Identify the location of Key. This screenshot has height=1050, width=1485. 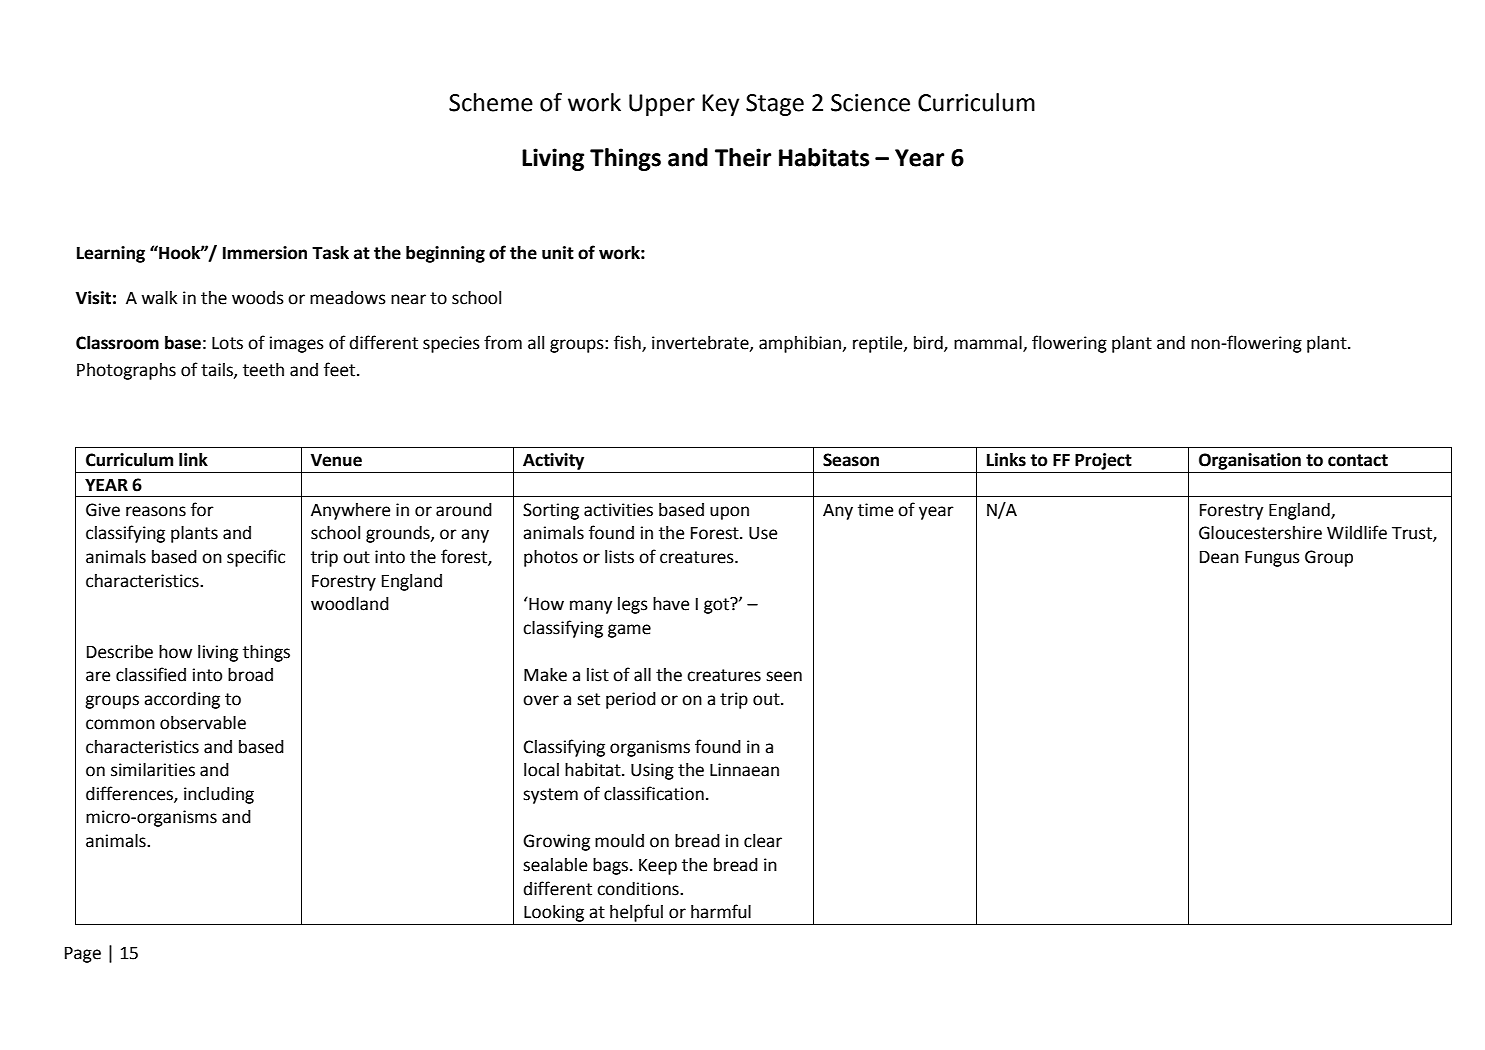
(721, 105).
